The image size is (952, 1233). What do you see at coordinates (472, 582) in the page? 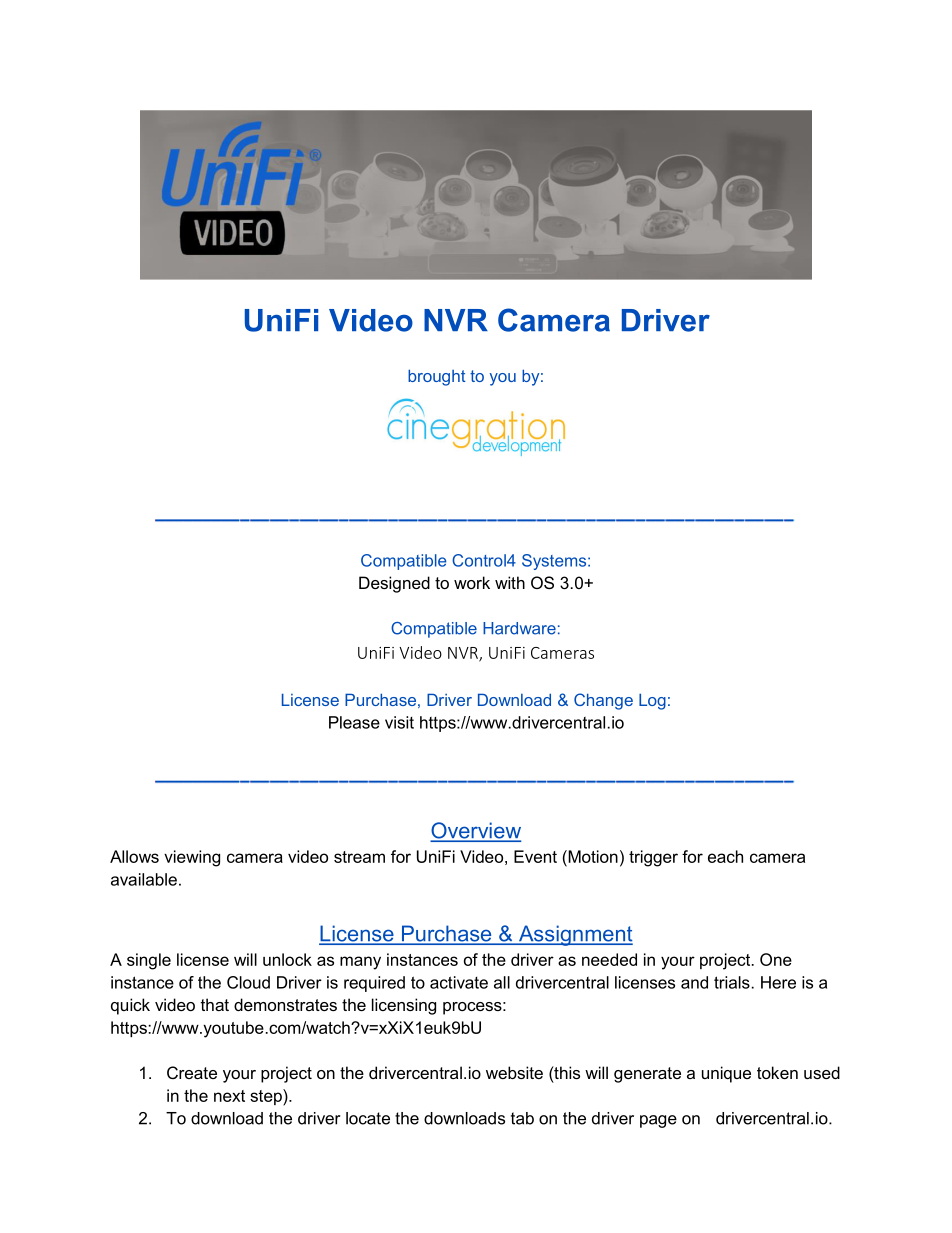
I see `work` at bounding box center [472, 582].
